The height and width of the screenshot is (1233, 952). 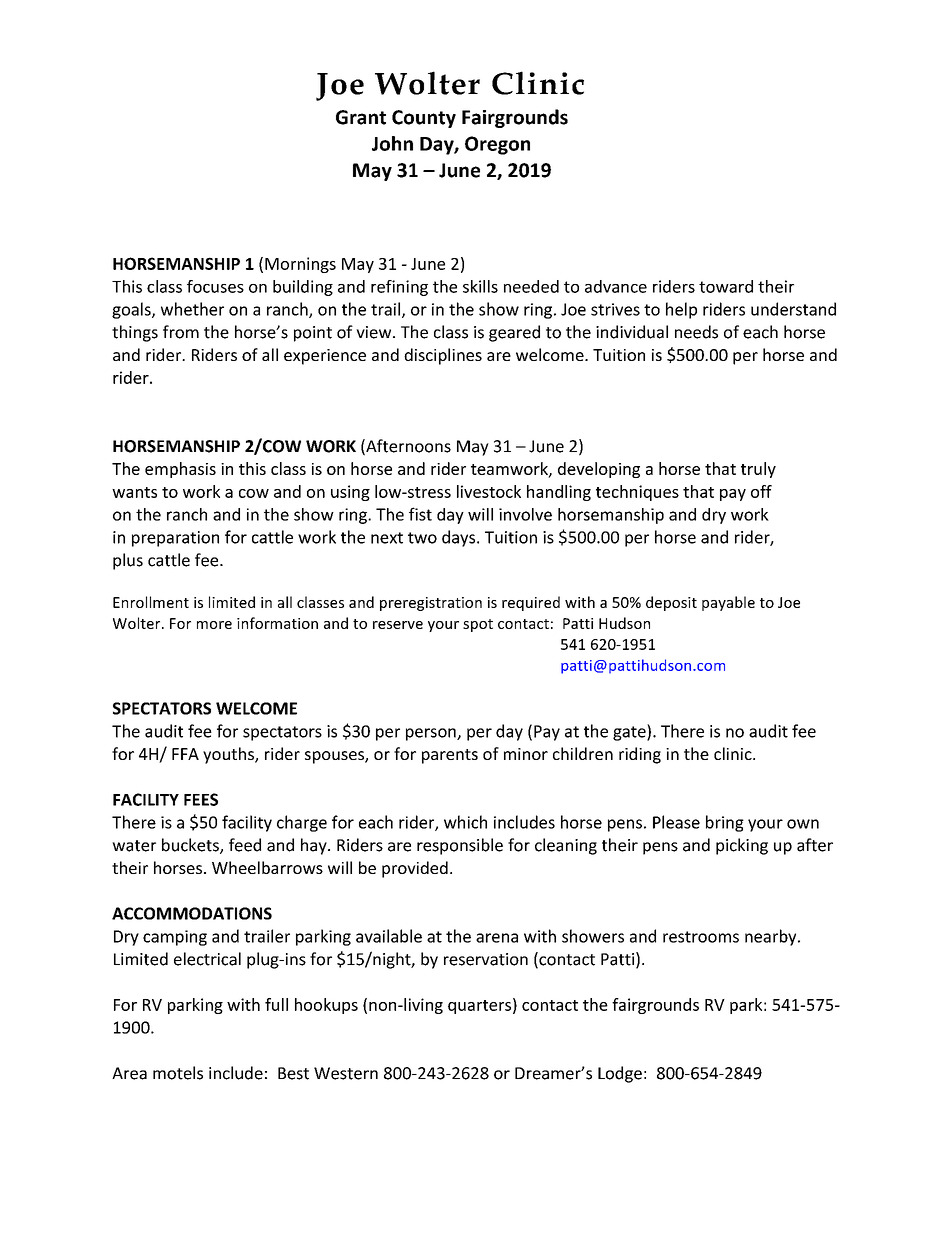 What do you see at coordinates (726, 286) in the screenshot?
I see `toward` at bounding box center [726, 286].
